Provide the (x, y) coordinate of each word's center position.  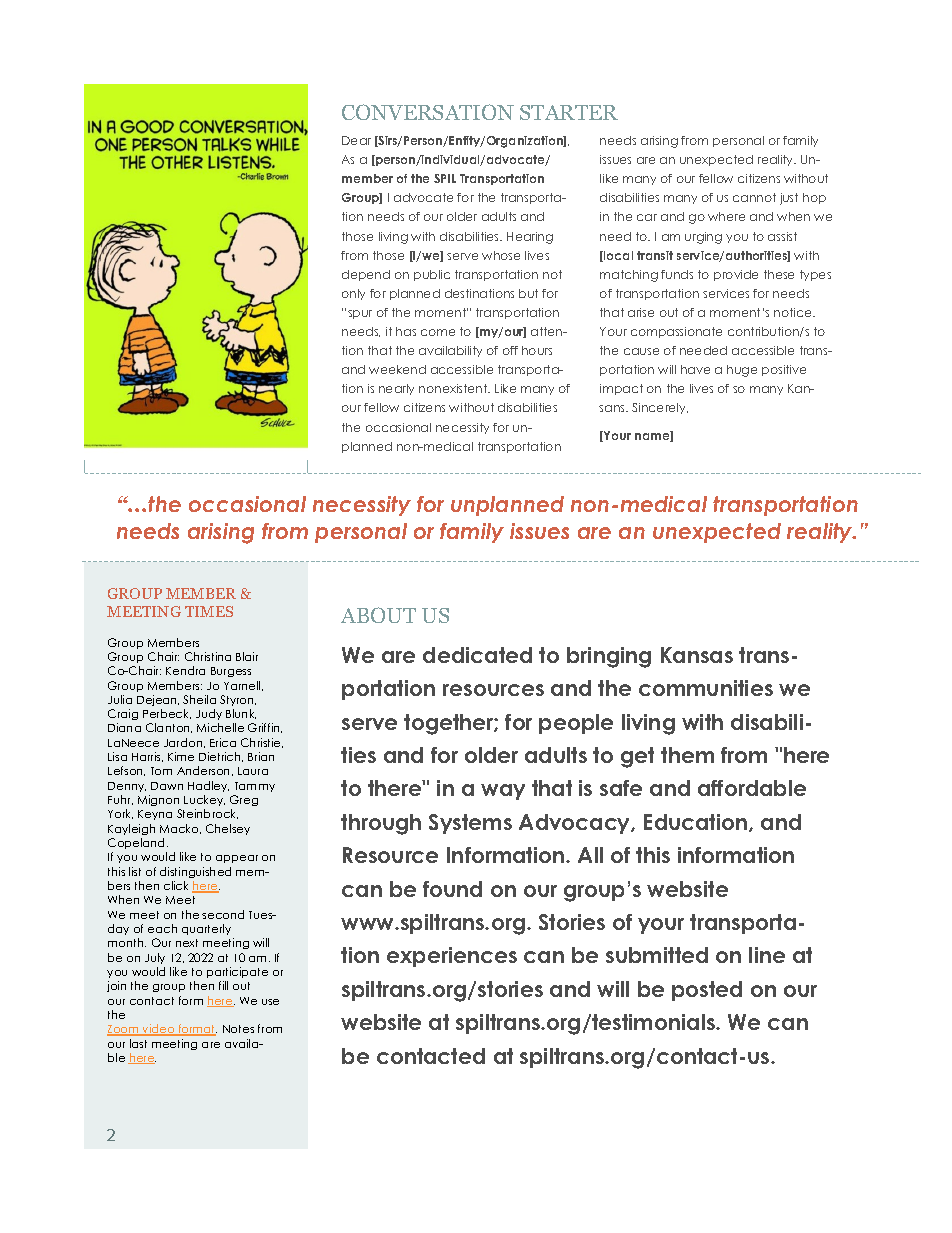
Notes (238, 1029)
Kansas (697, 655)
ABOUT (378, 615)
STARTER (569, 112)
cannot (754, 197)
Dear (356, 140)
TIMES (209, 611)
